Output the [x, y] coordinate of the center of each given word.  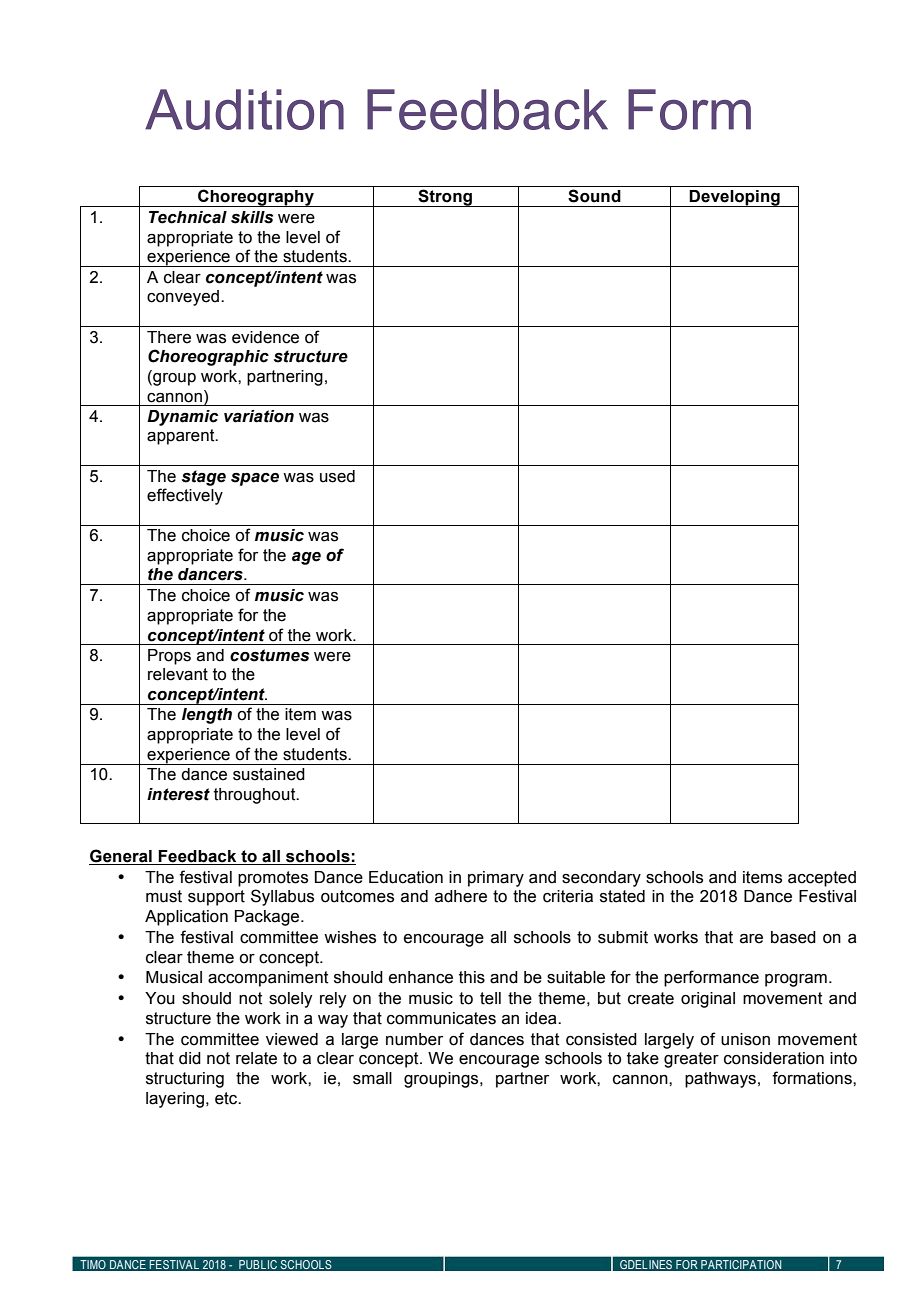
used [337, 476]
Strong [445, 198]
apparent [182, 437]
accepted [822, 879]
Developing [735, 198]
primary [496, 879]
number [414, 1039]
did [190, 1058]
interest [178, 794]
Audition [244, 109]
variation [259, 416]
